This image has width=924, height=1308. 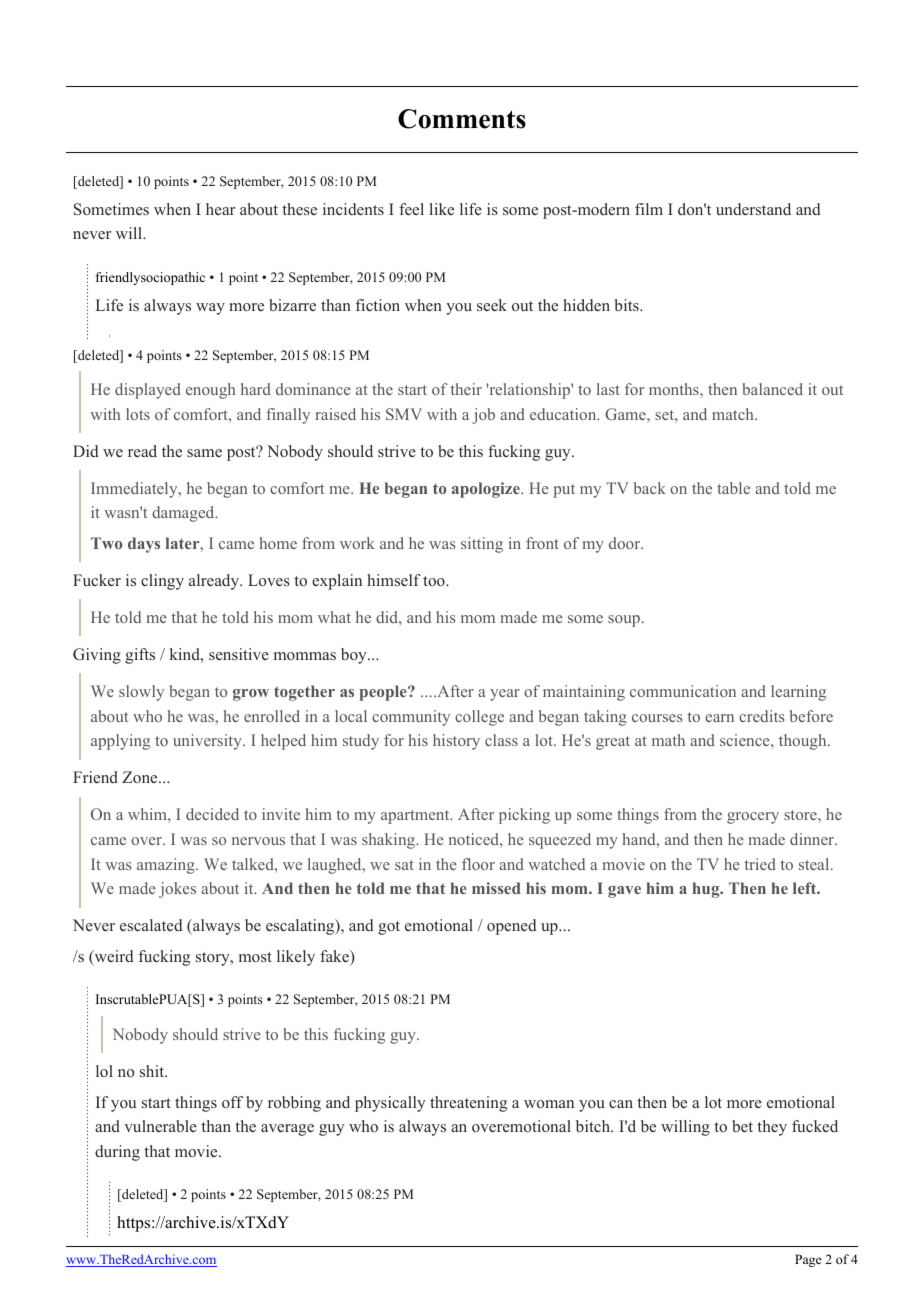 What do you see at coordinates (220, 209) in the image?
I see `hear` at bounding box center [220, 209].
